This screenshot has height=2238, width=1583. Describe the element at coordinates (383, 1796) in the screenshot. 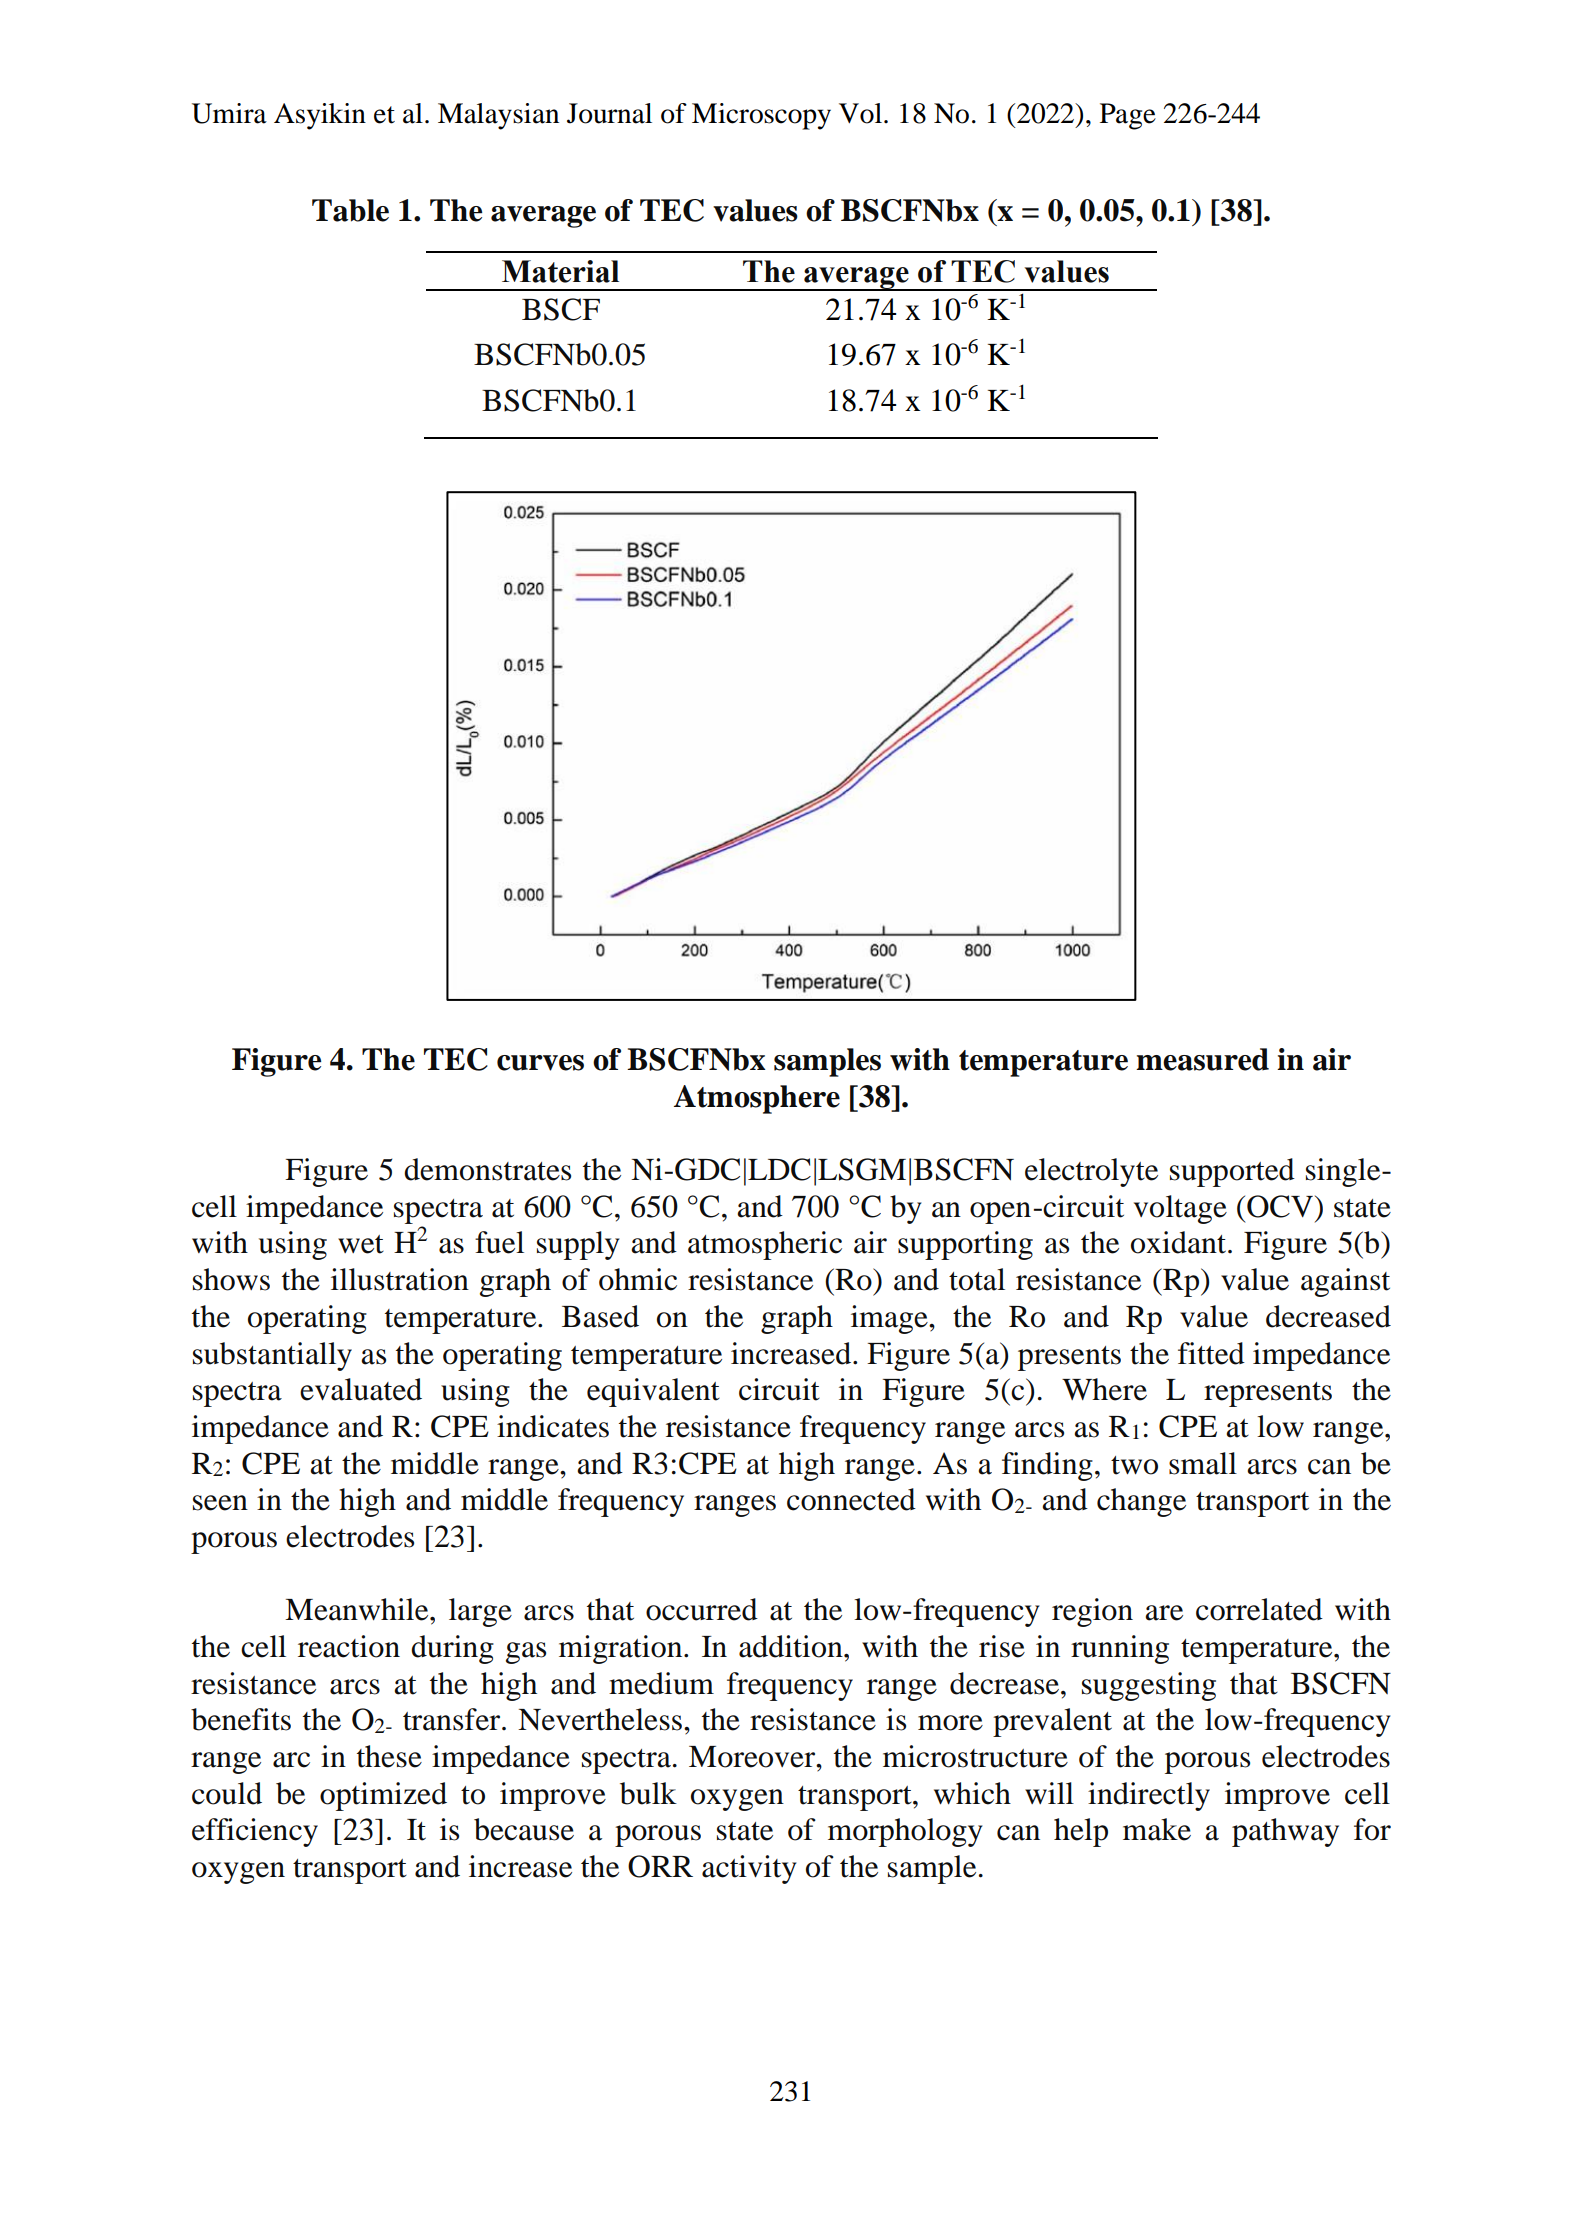

I see `optimized` at that location.
